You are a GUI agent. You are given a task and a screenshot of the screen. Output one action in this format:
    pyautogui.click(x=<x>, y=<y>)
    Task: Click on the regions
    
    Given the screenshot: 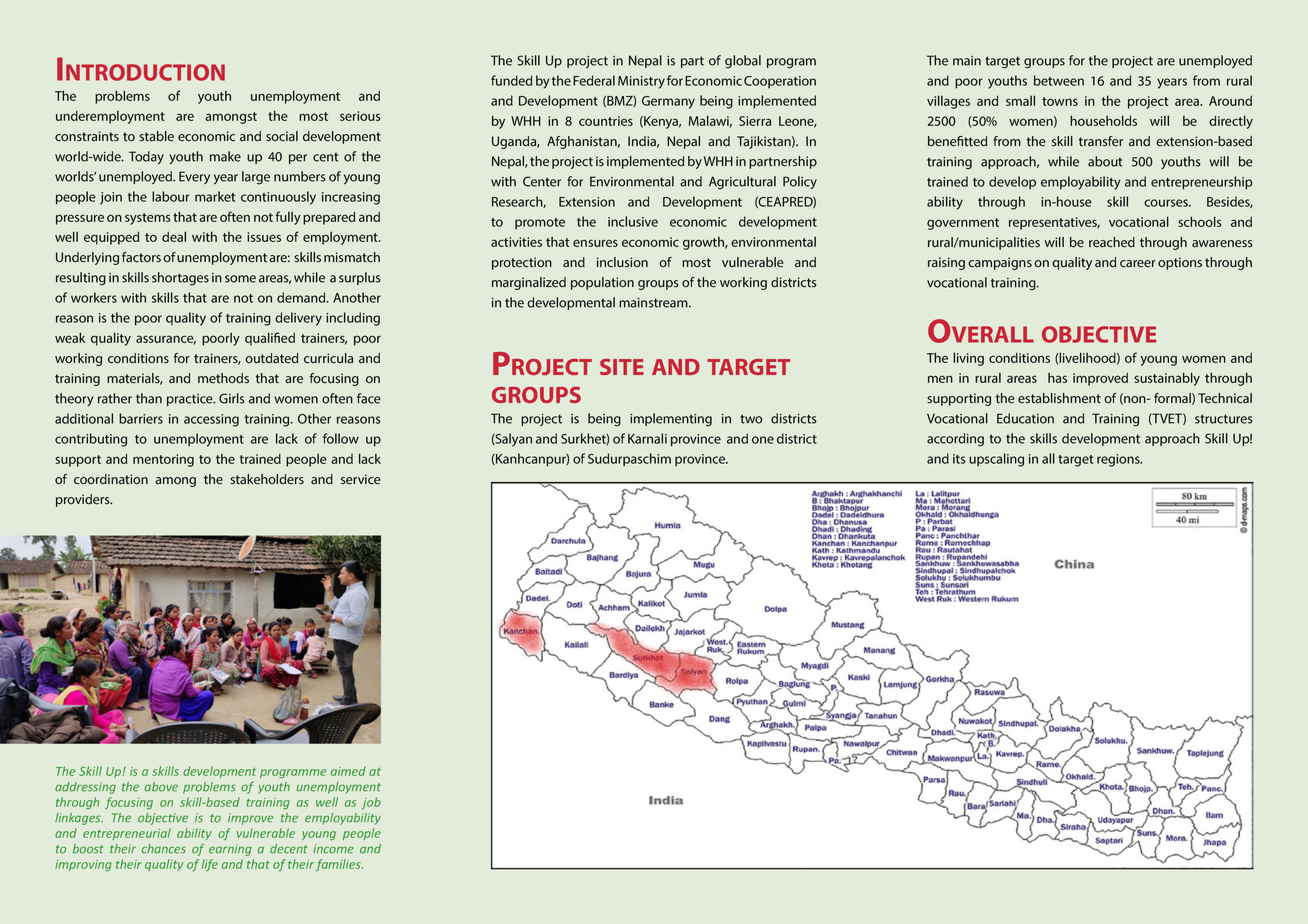 What is the action you would take?
    pyautogui.click(x=1119, y=460)
